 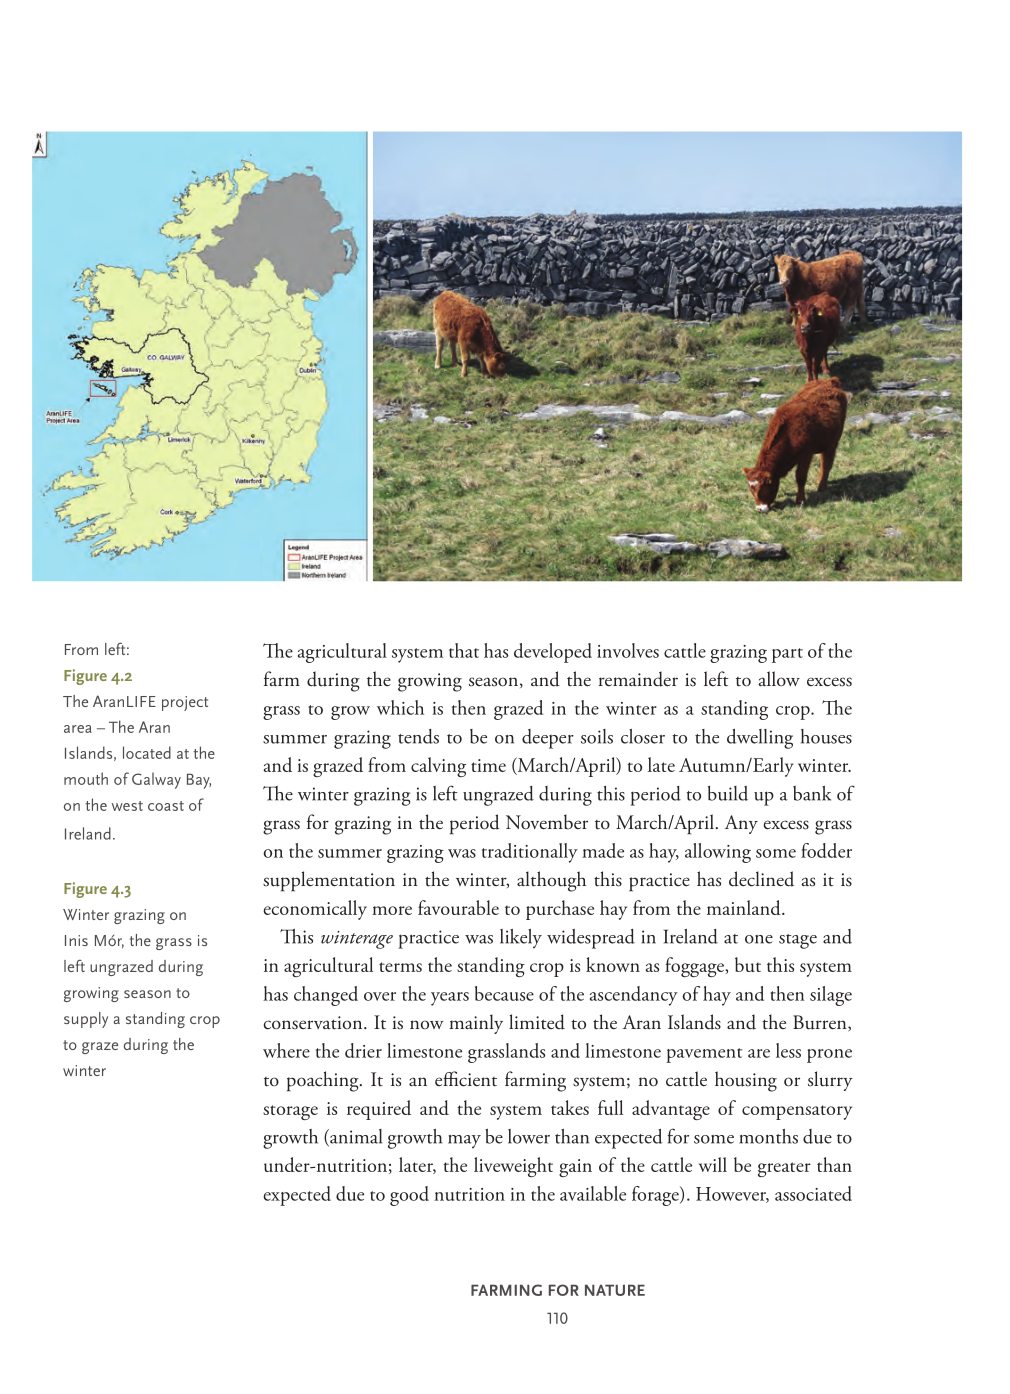 What do you see at coordinates (76, 940) in the page?
I see `Inis` at bounding box center [76, 940].
